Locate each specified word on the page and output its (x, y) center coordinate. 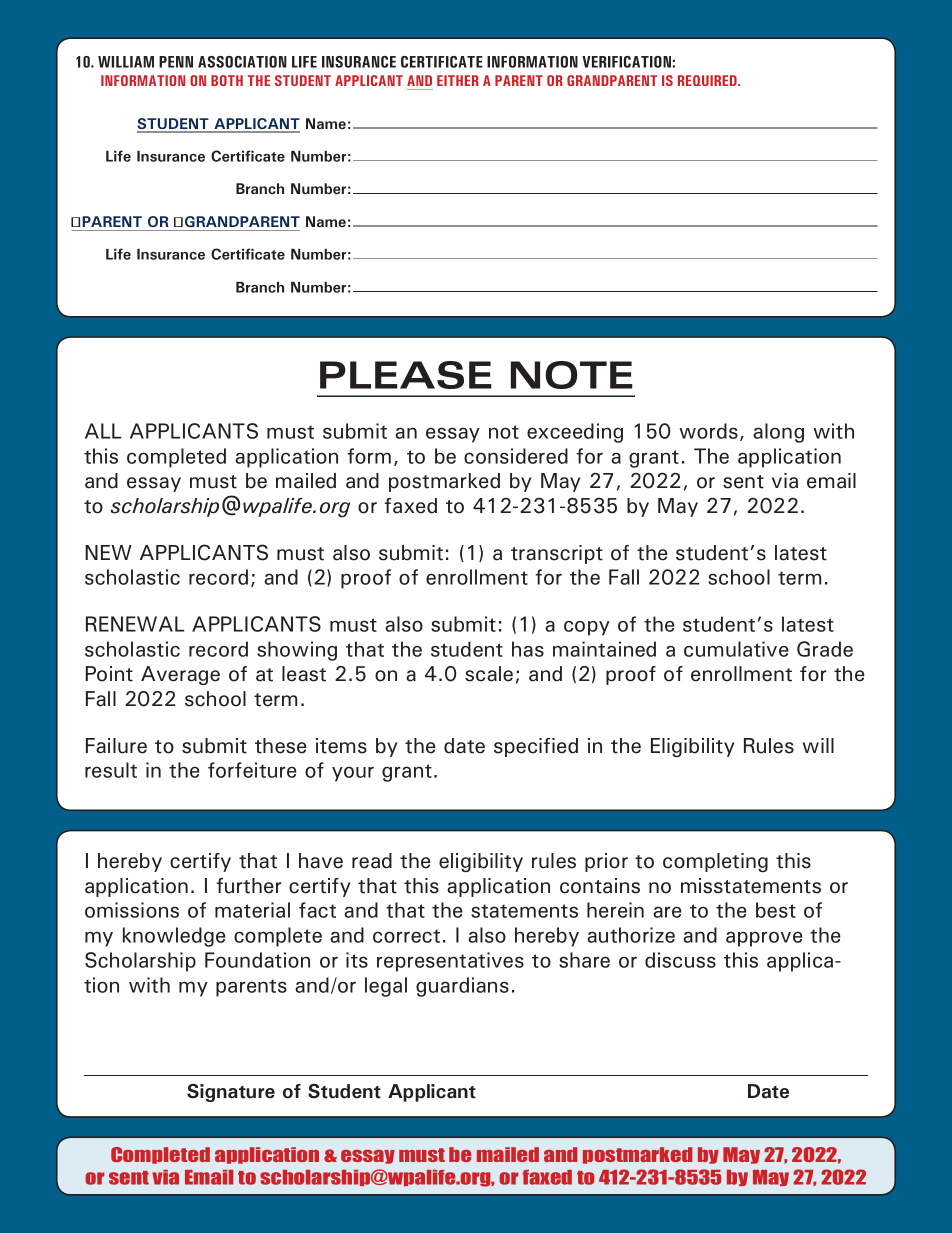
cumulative (736, 649)
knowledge (174, 937)
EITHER (458, 80)
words (708, 431)
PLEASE (406, 375)
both (227, 80)
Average (180, 675)
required (708, 80)
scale (489, 674)
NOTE (572, 375)
